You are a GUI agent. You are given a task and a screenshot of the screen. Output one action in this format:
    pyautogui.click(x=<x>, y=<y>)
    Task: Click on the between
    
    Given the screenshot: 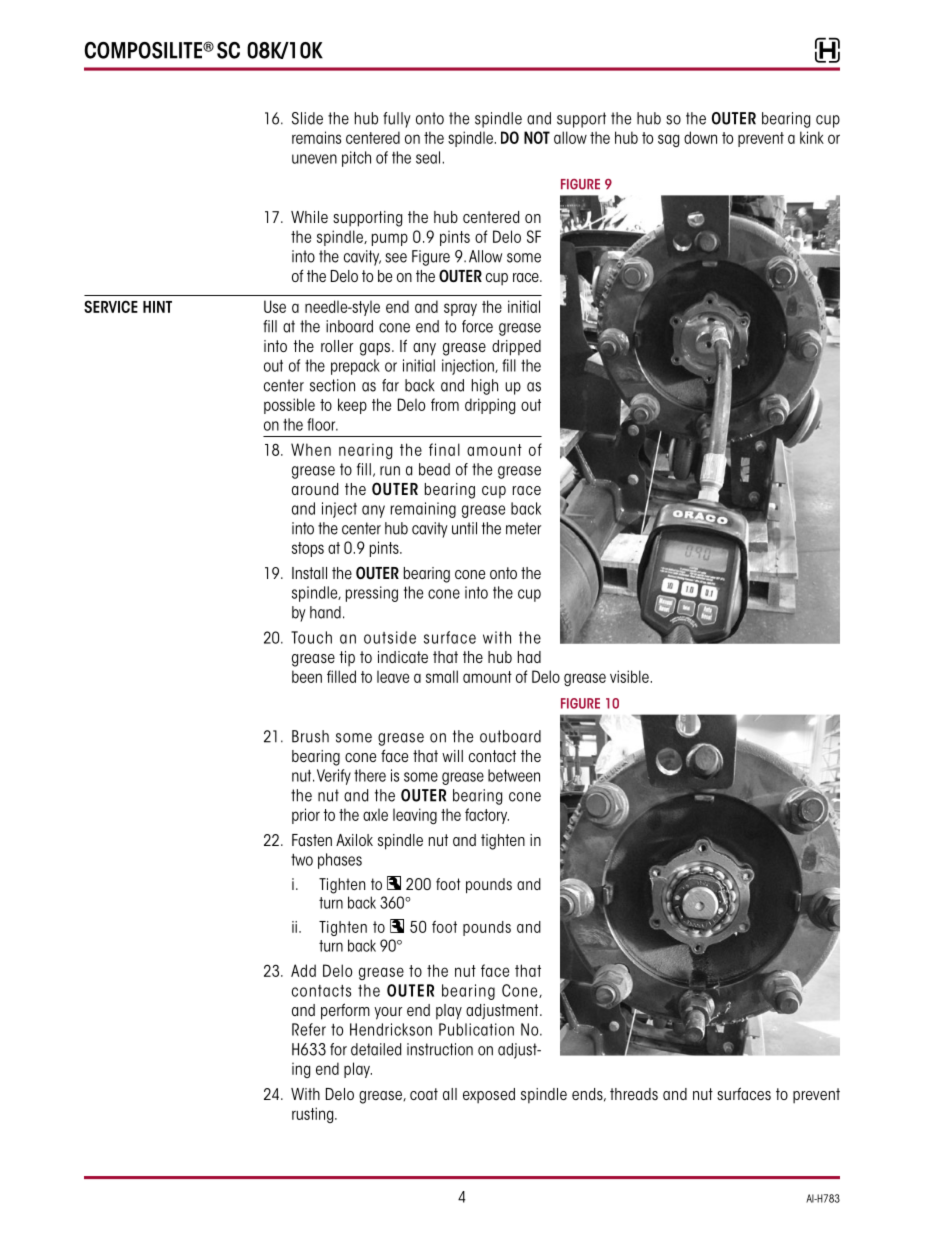 What is the action you would take?
    pyautogui.click(x=514, y=775)
